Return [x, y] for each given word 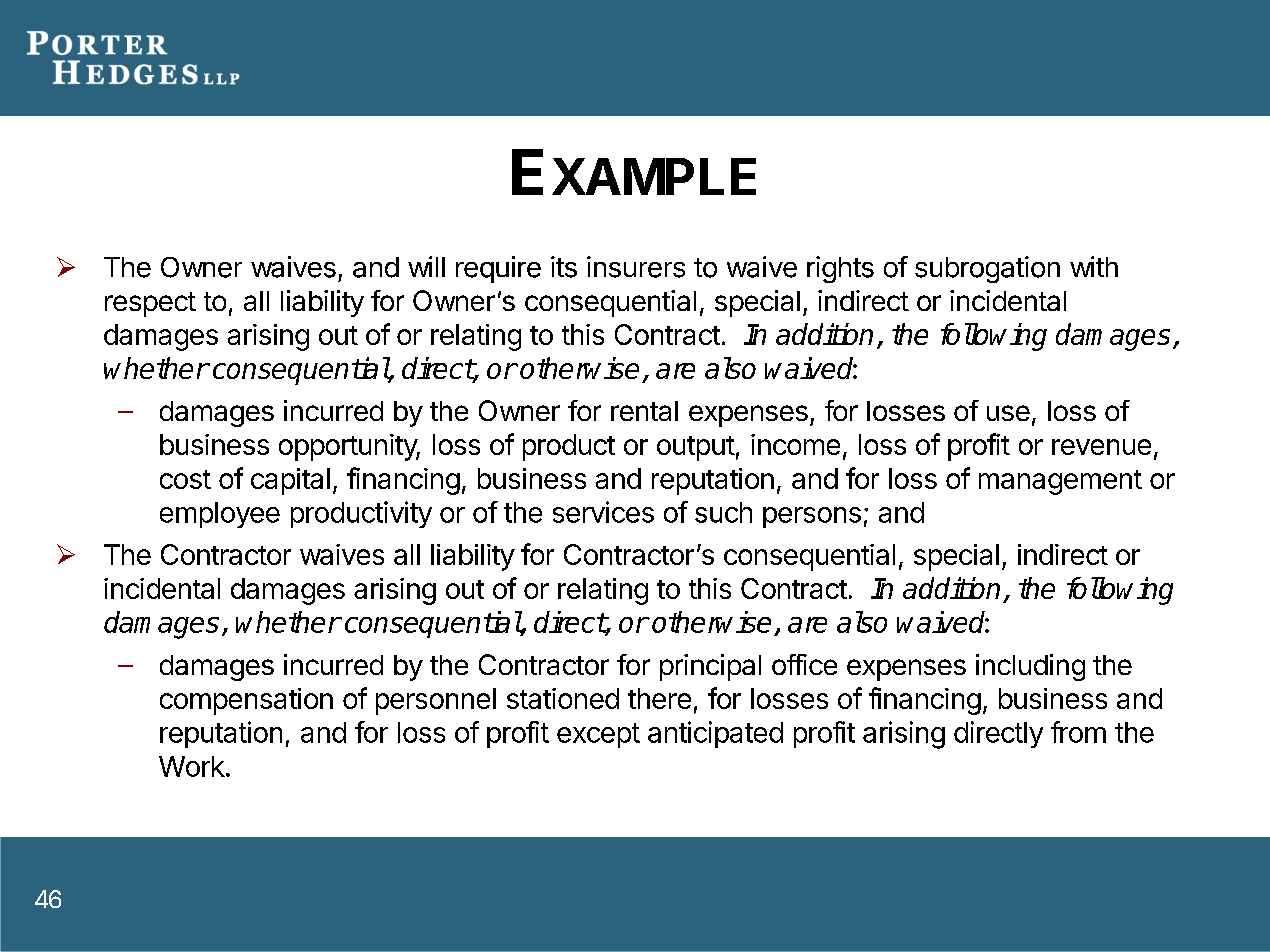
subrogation [987, 269]
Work [192, 766]
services [603, 512]
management [1060, 482]
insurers [636, 267]
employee [220, 515]
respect [150, 304]
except [598, 735]
